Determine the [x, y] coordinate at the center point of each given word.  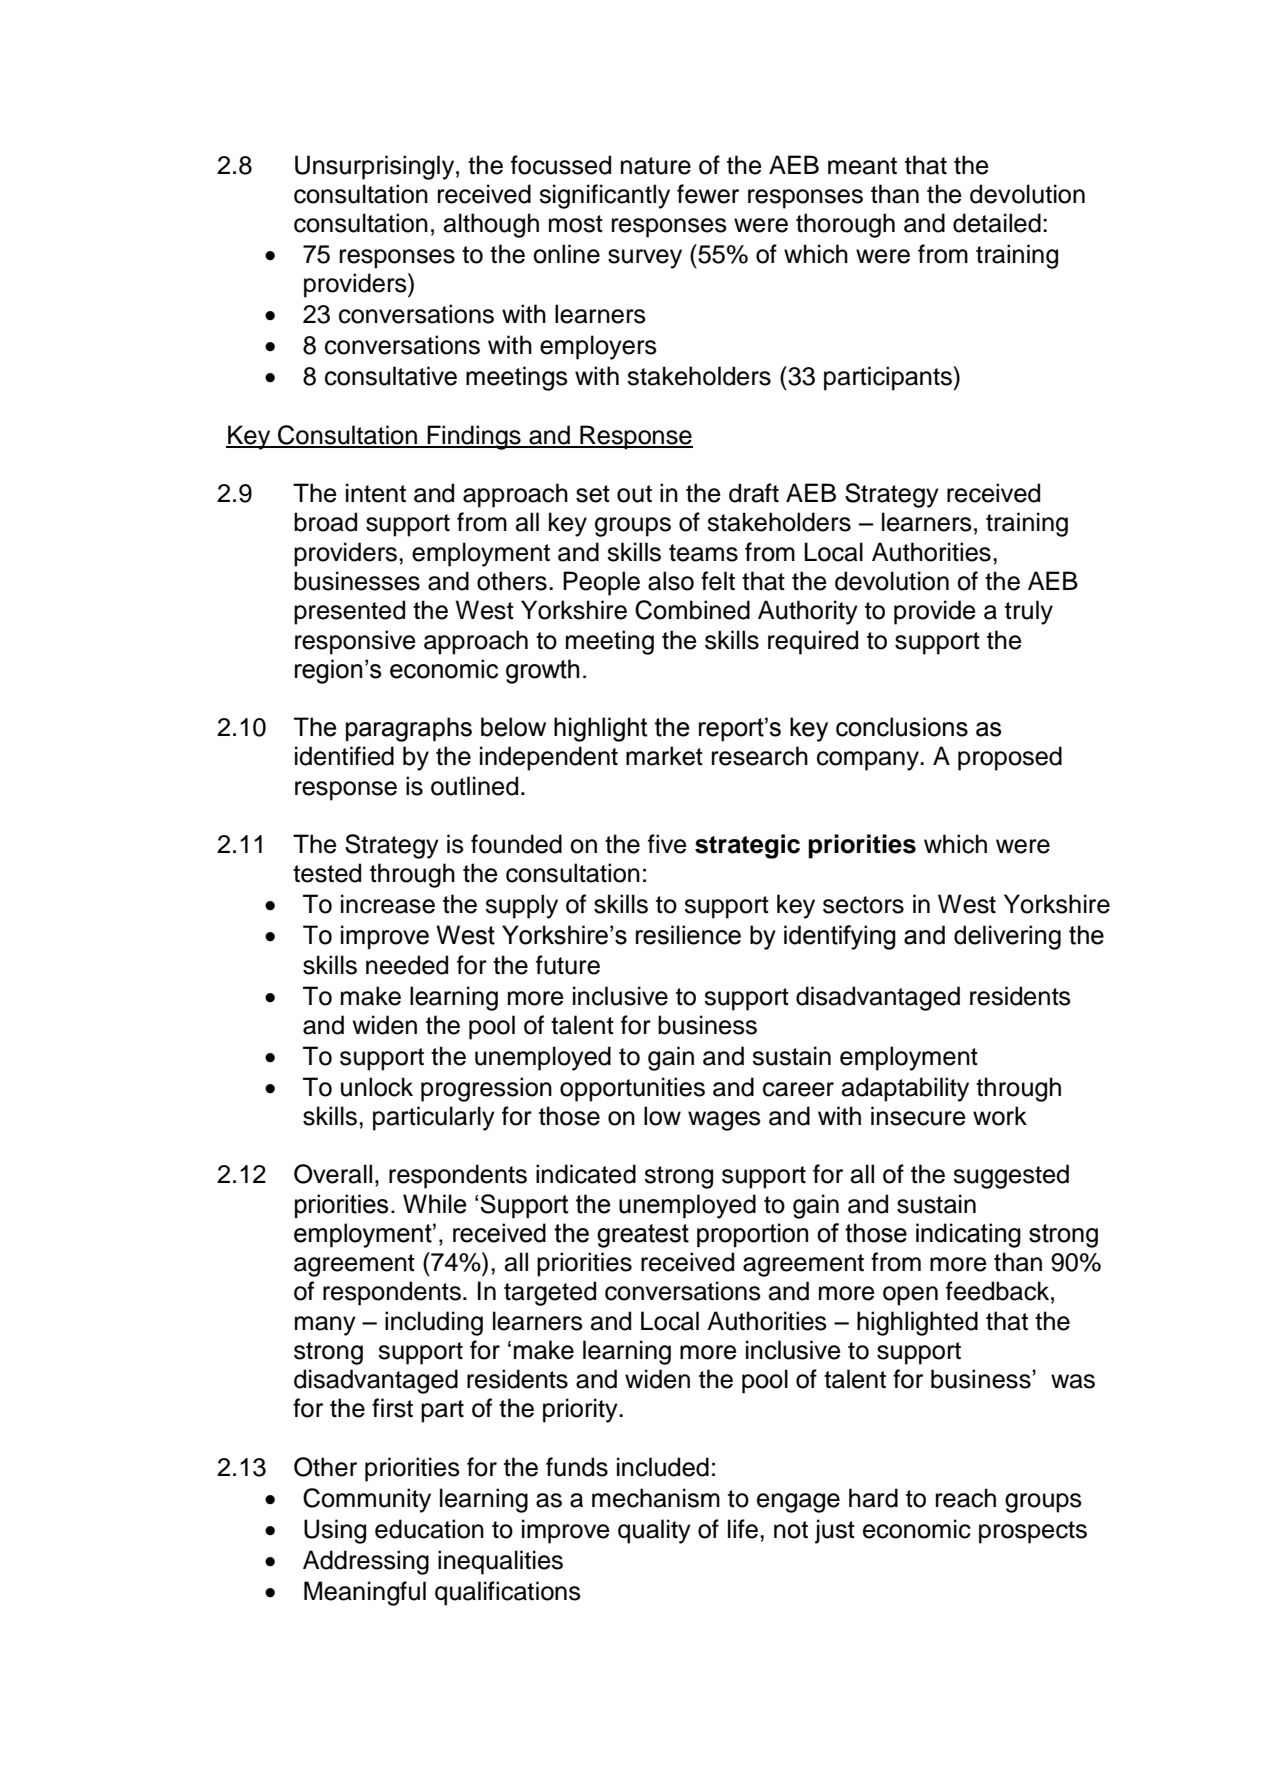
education [429, 1529]
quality [654, 1531]
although [491, 225]
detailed [997, 223]
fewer [708, 194]
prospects [1033, 1532]
